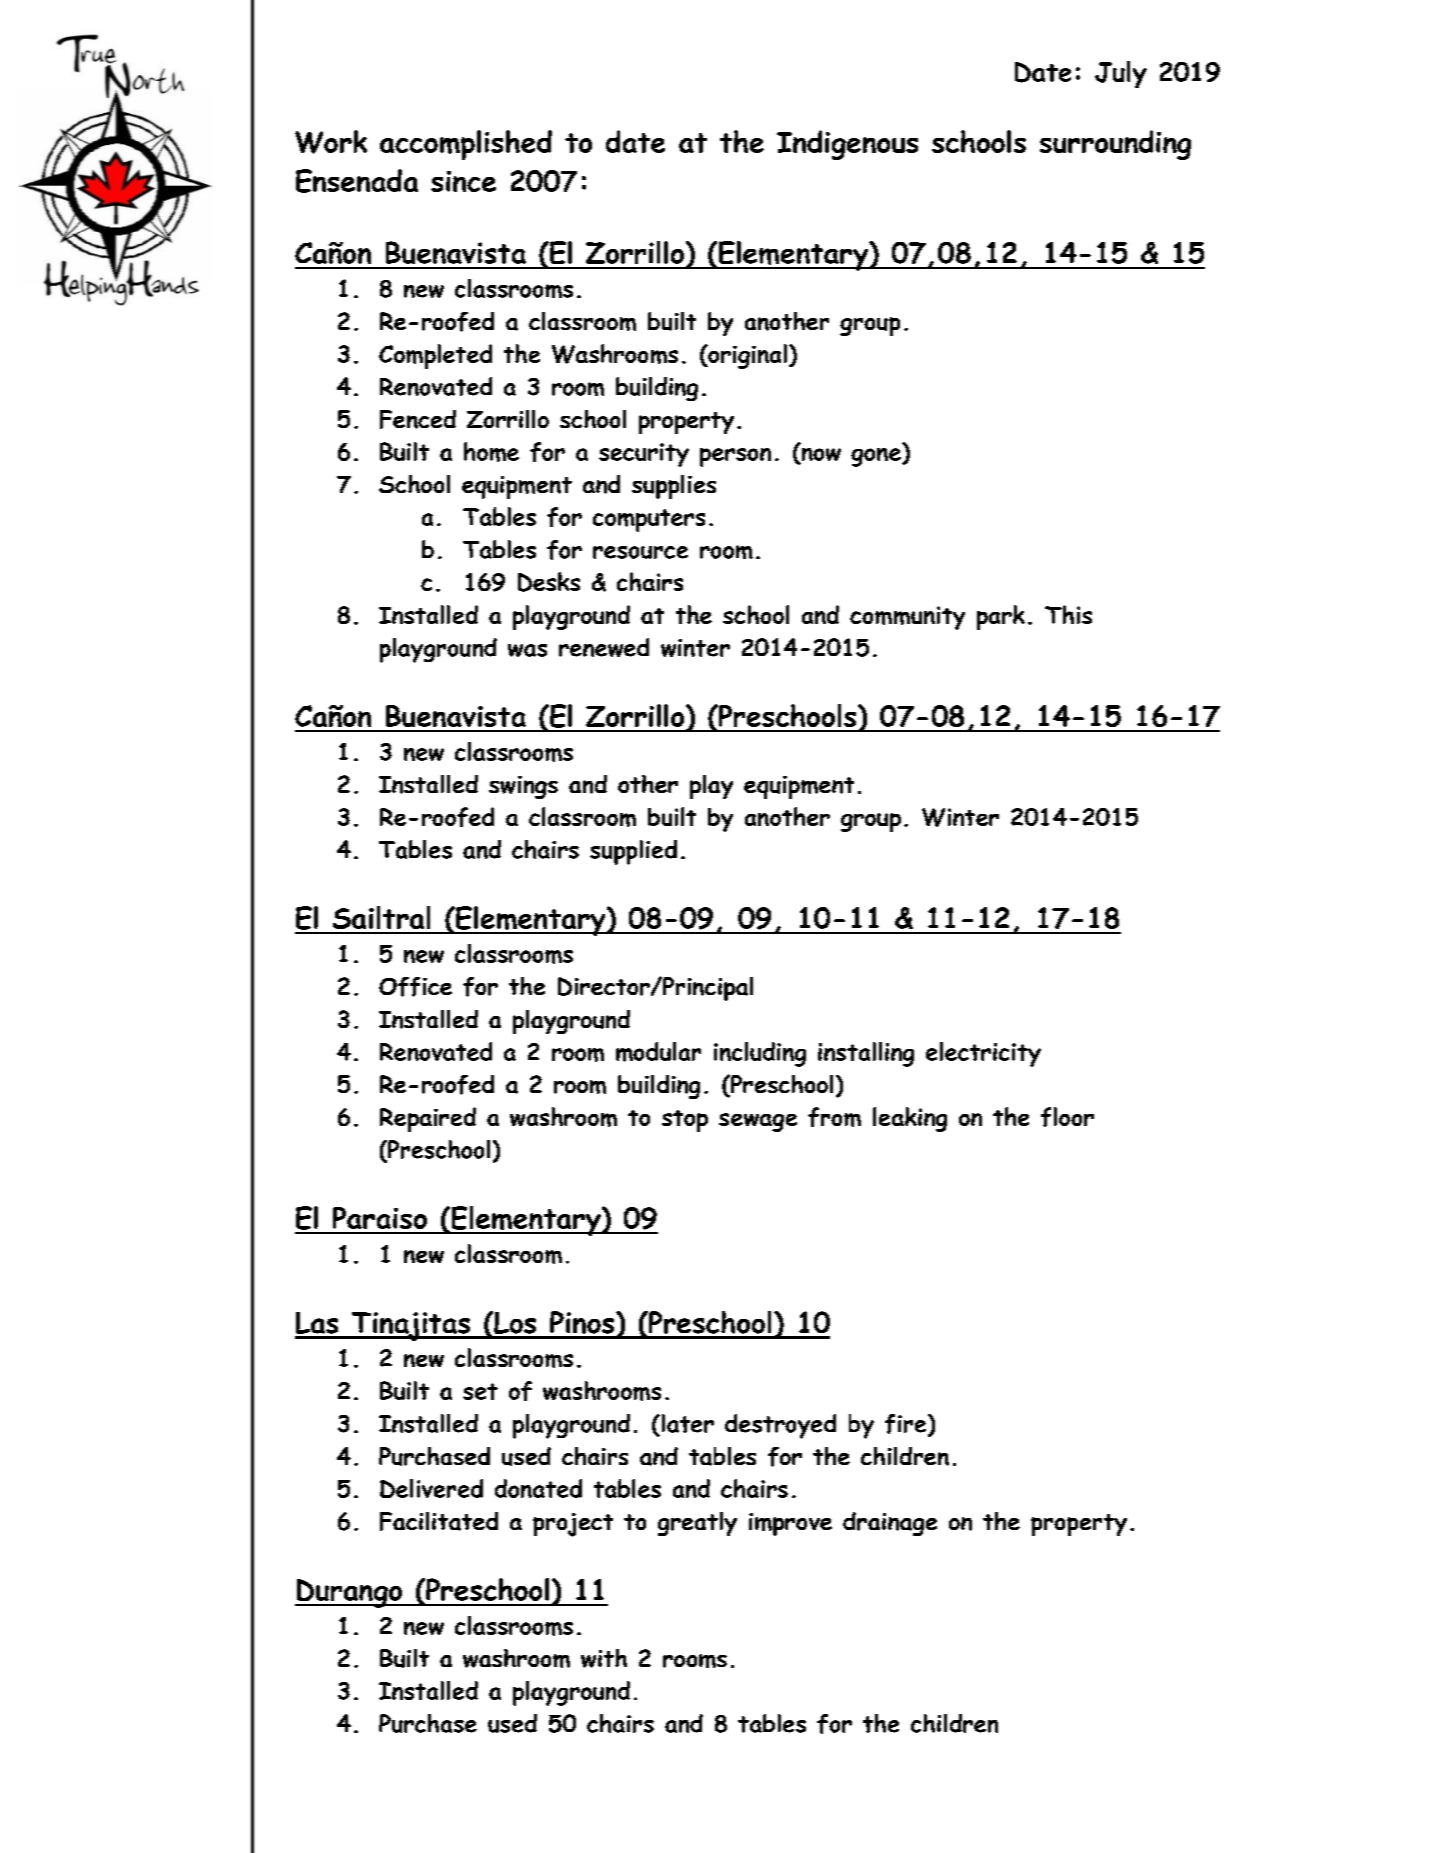 Image resolution: width=1431 pixels, height=1853 pixels. What do you see at coordinates (415, 987) in the image?
I see `Office` at bounding box center [415, 987].
